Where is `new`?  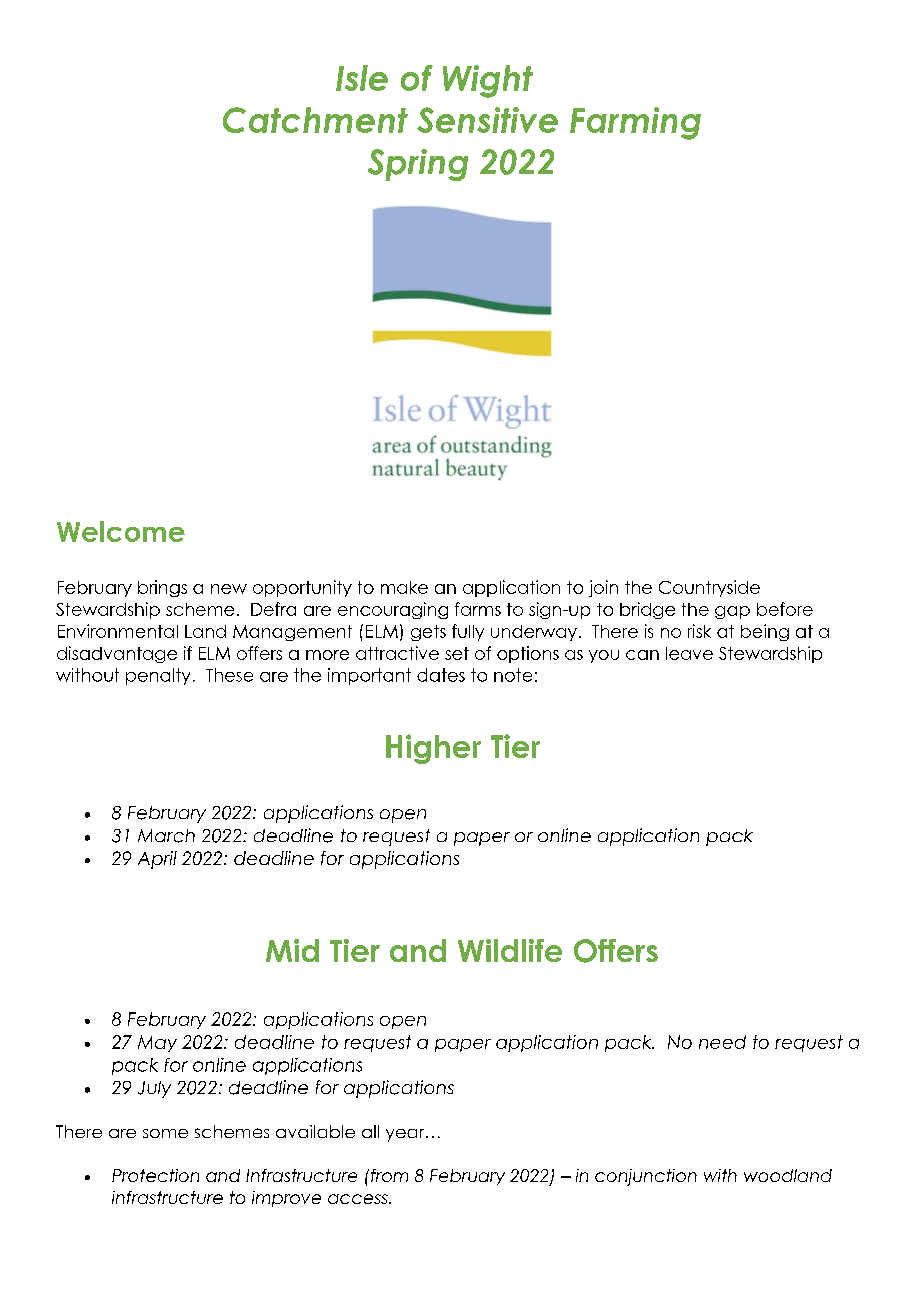
new is located at coordinates (229, 589).
